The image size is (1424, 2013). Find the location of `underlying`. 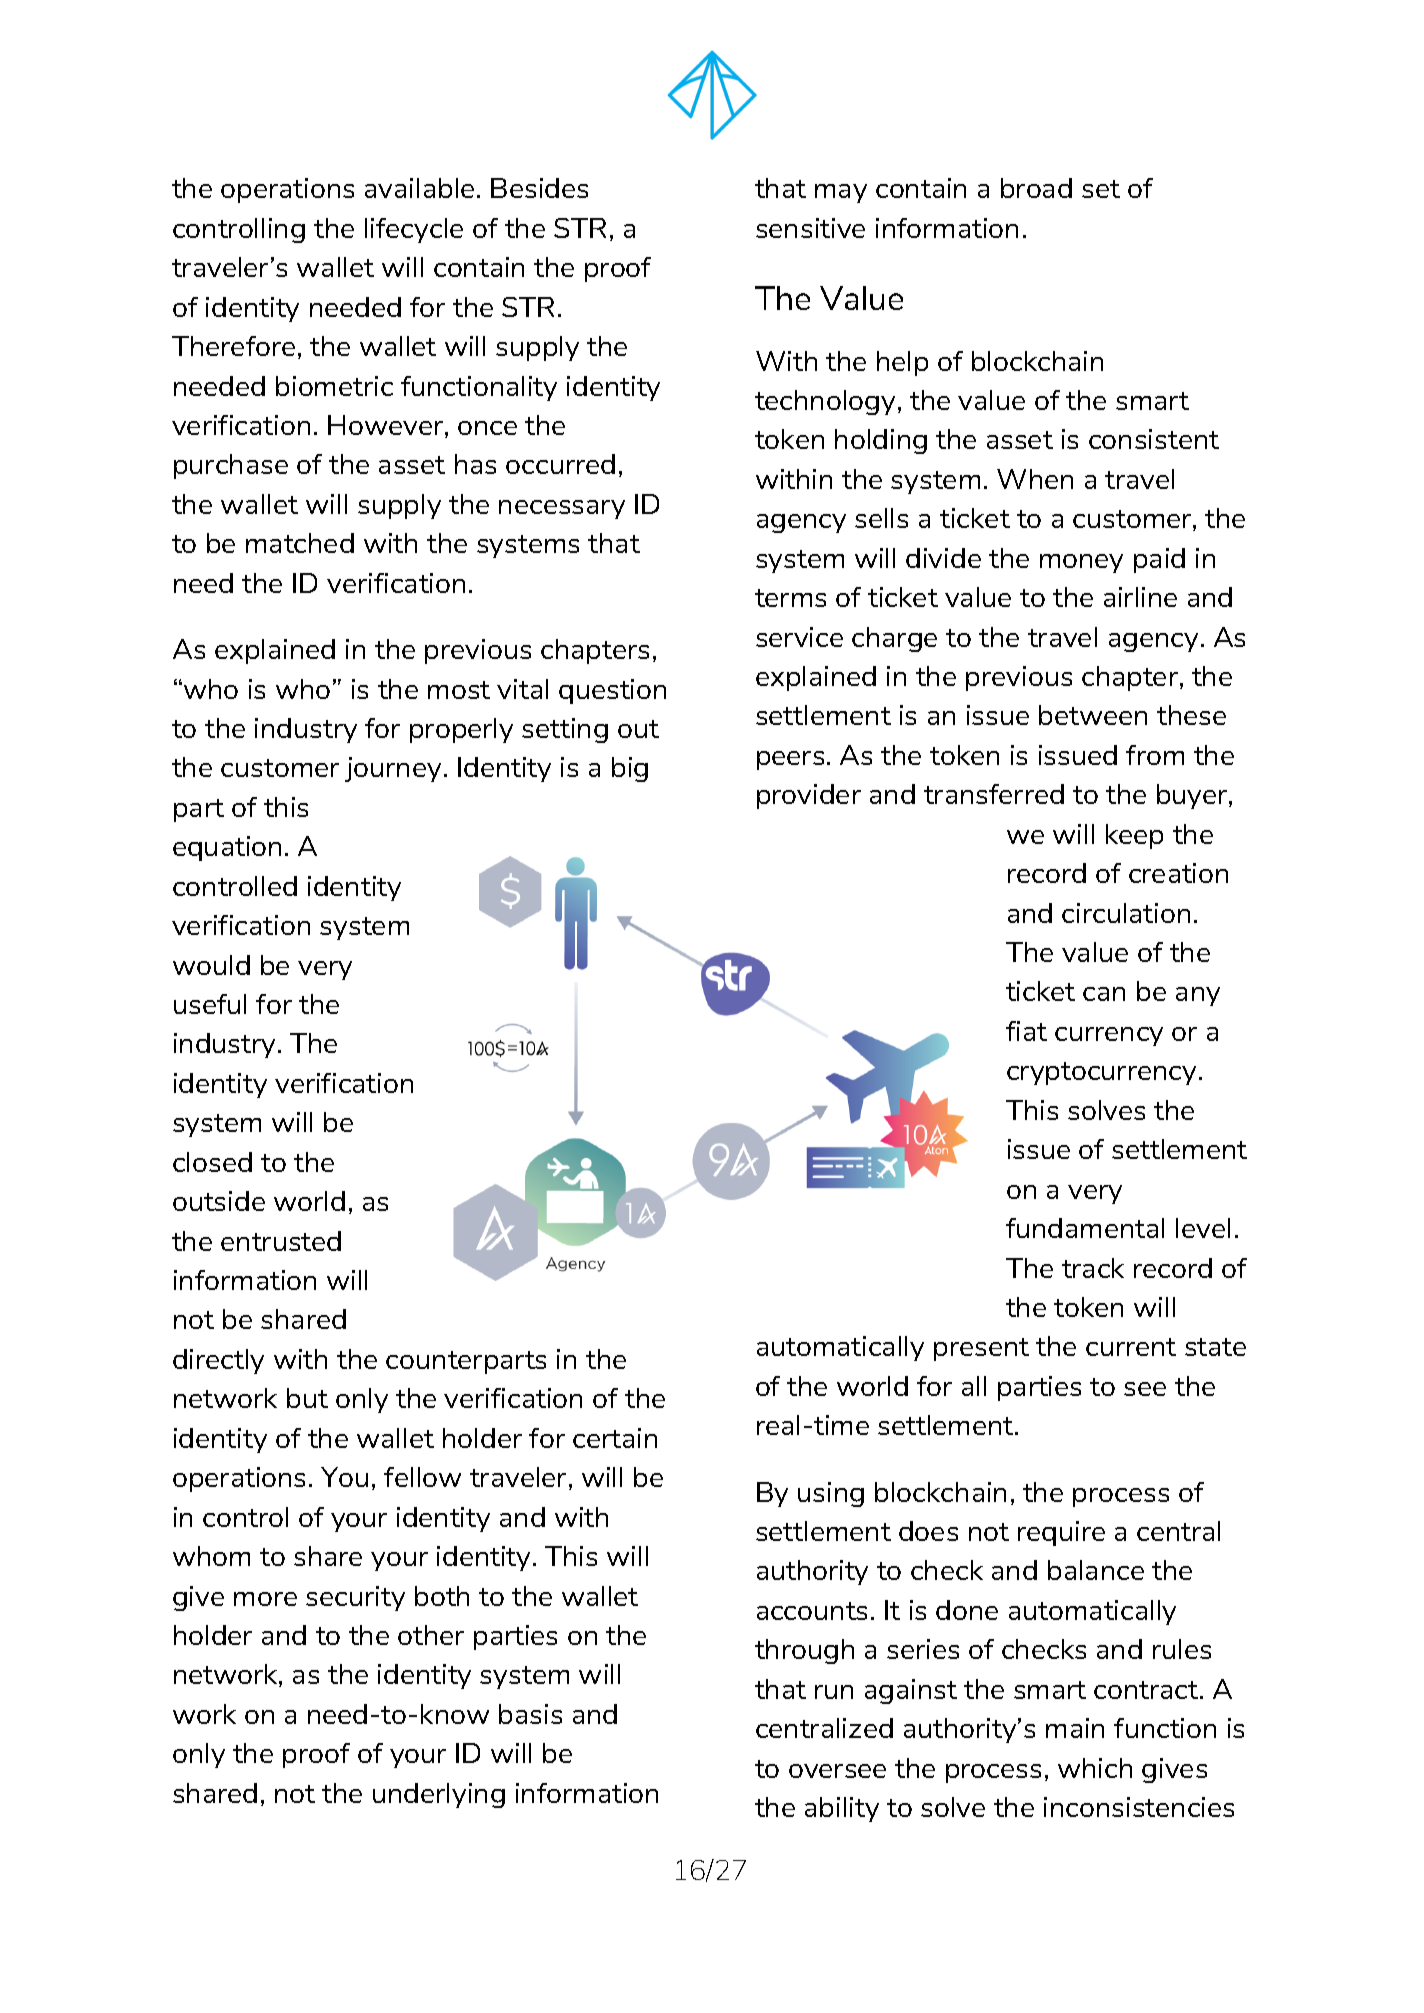

underlying is located at coordinates (439, 1795).
